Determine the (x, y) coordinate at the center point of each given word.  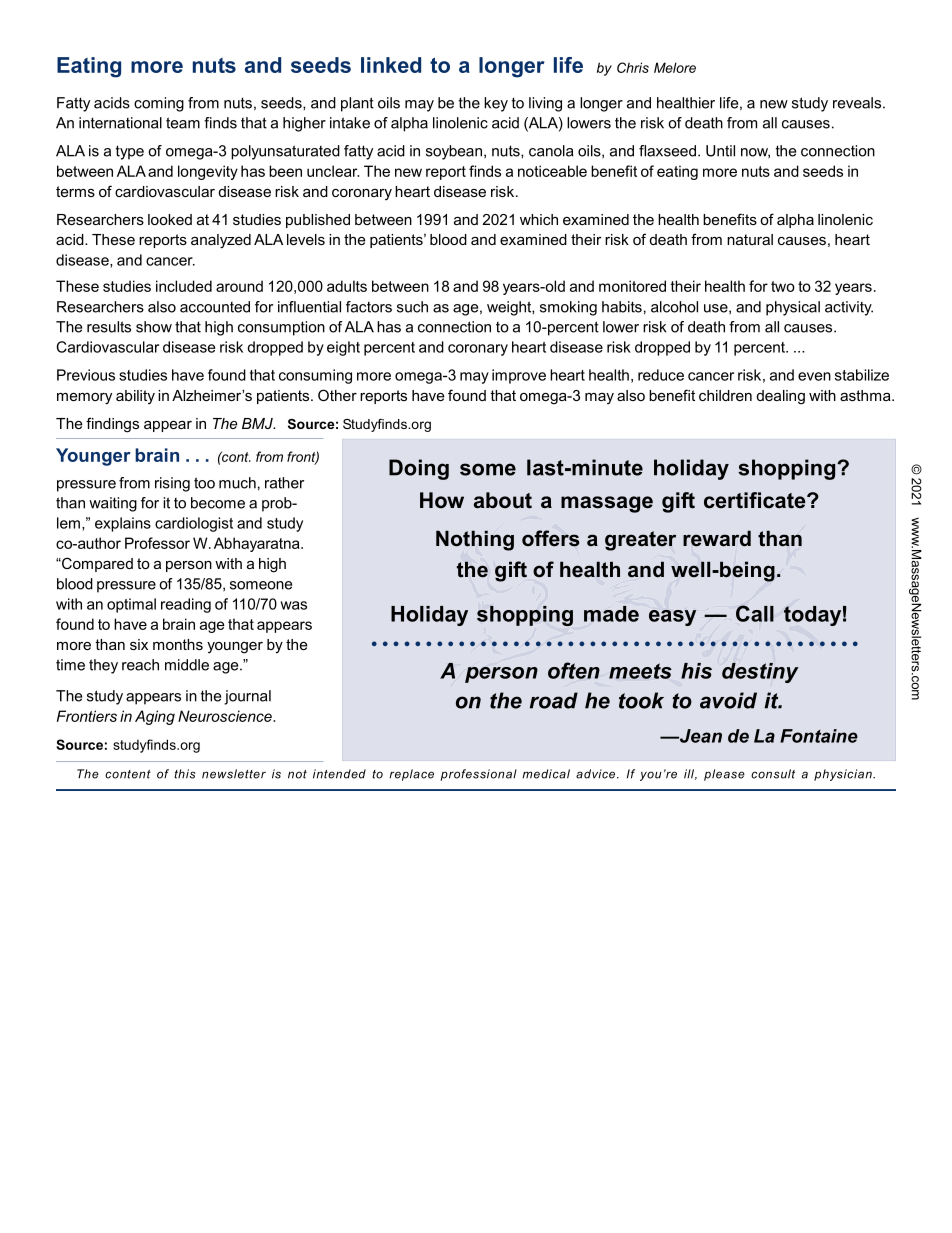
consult (773, 774)
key (496, 104)
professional (478, 775)
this (185, 774)
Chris (633, 67)
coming (159, 104)
